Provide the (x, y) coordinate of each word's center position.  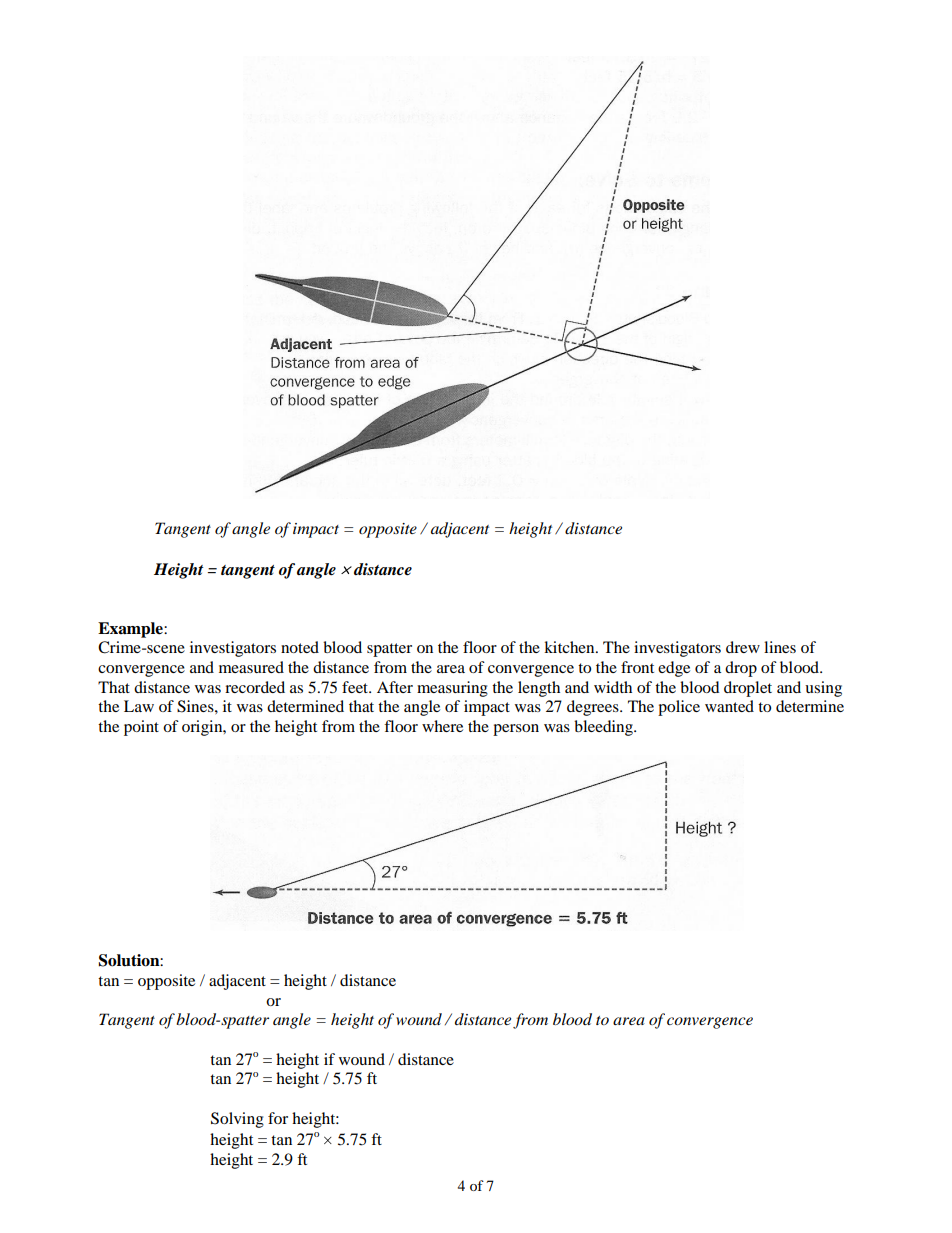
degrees (594, 708)
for (278, 1118)
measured (251, 667)
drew (743, 647)
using (823, 689)
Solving (237, 1120)
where (442, 726)
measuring (452, 689)
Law (139, 706)
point (141, 728)
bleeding (604, 728)
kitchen (570, 647)
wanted (729, 706)
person (516, 730)
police (679, 708)
